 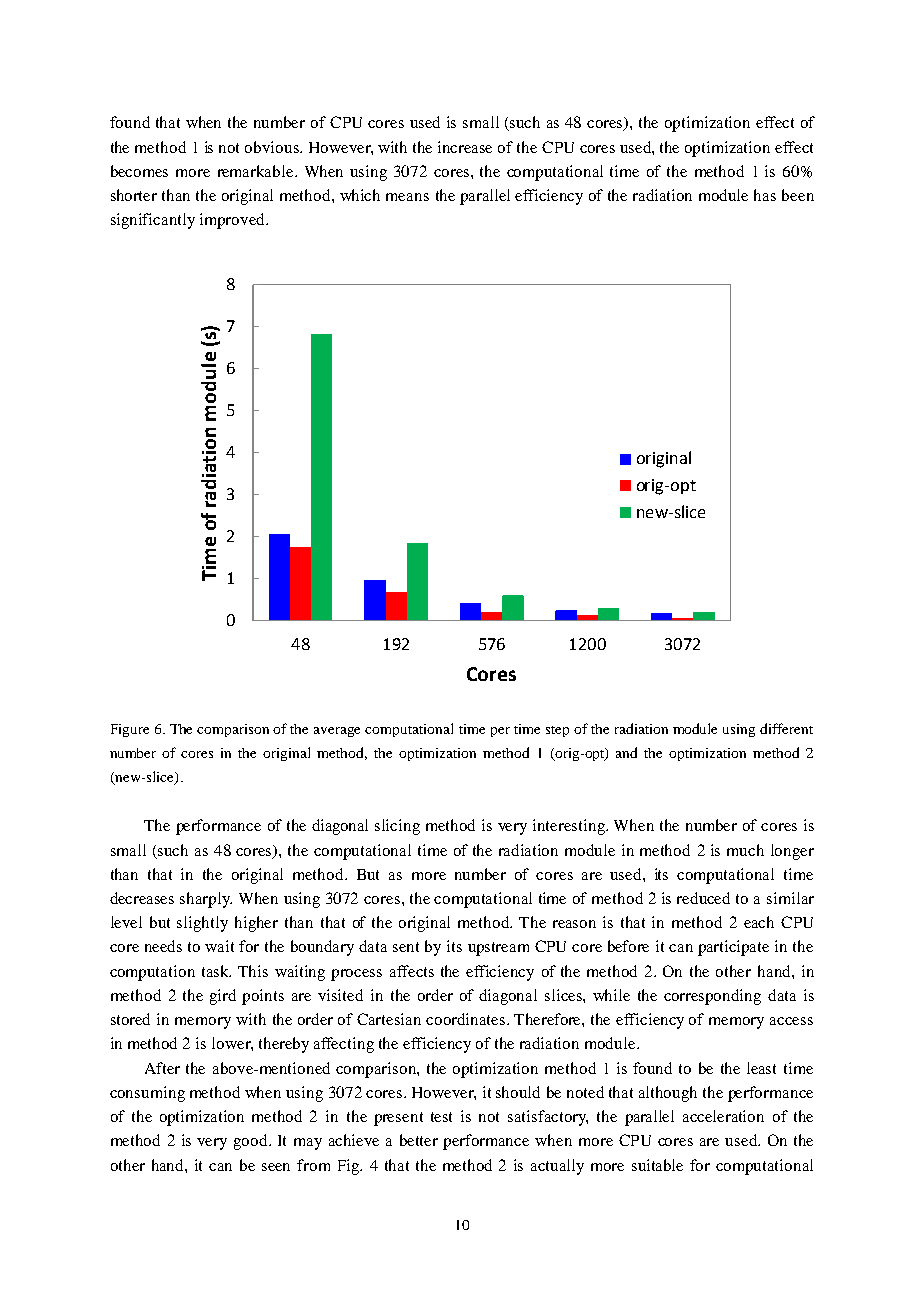 I want to click on good, so click(x=252, y=1142).
